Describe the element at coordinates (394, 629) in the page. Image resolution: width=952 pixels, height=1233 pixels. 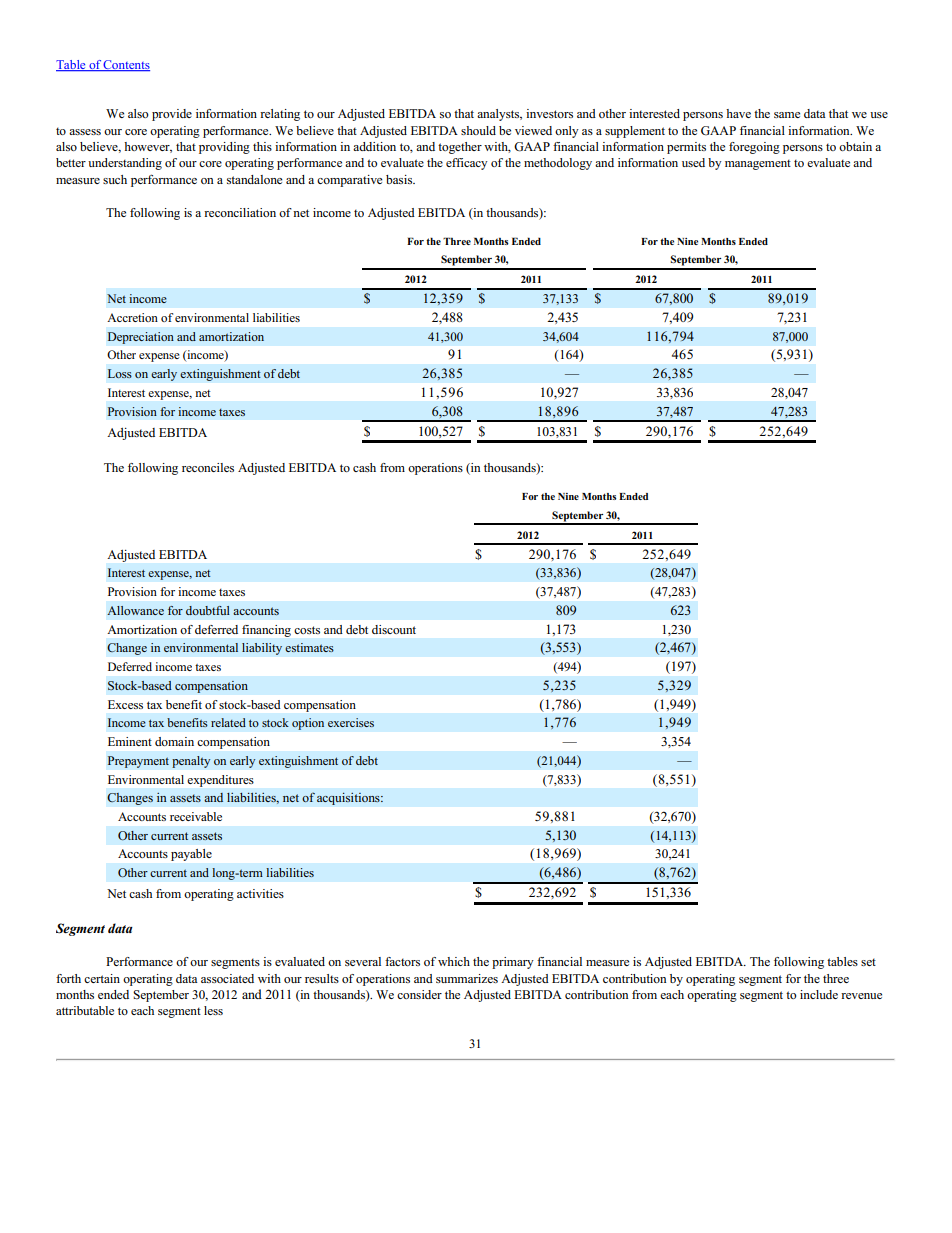
I see `discount` at that location.
